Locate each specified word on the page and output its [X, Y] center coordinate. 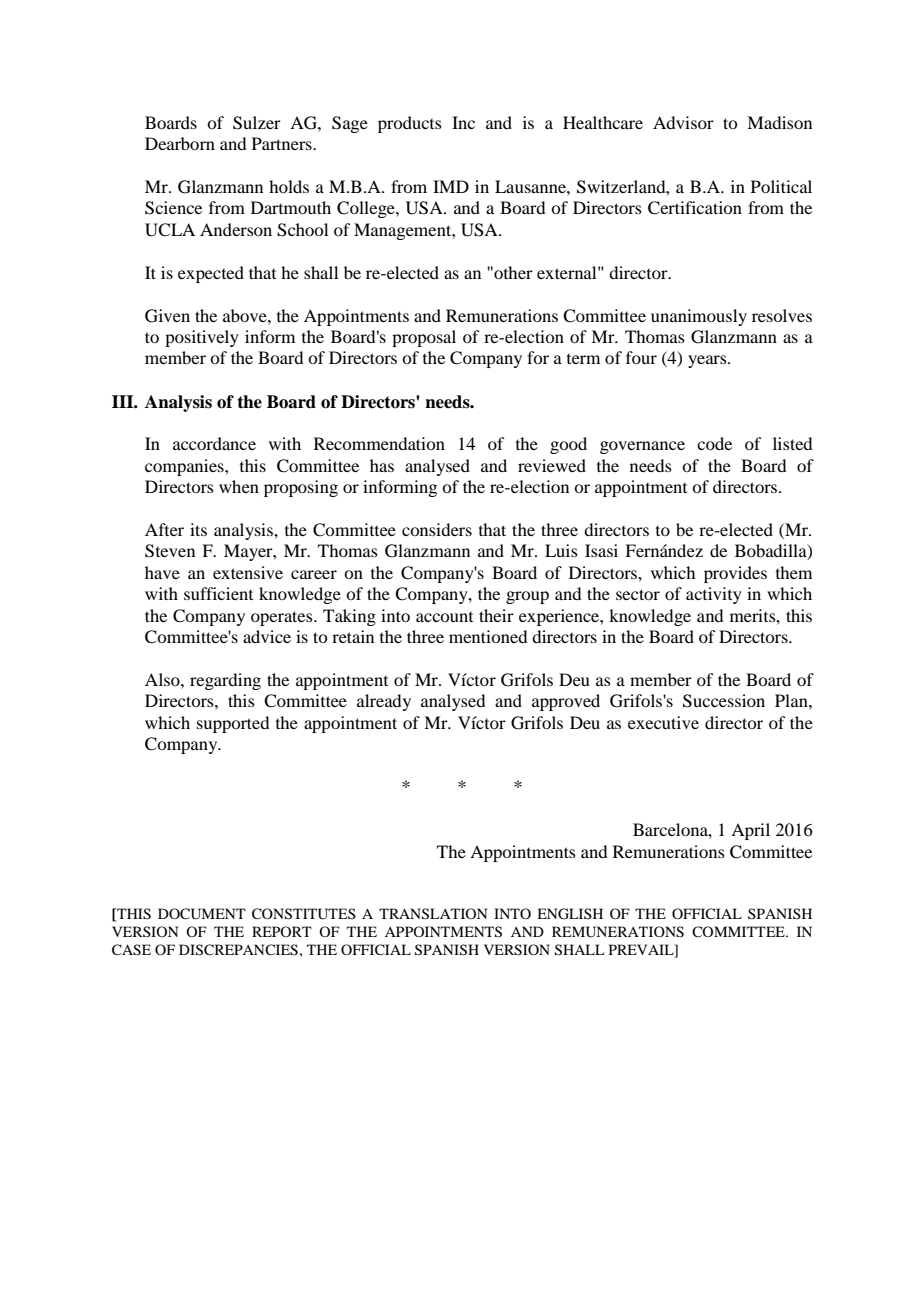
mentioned [488, 636]
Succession [724, 701]
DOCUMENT [202, 914]
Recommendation [379, 443]
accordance [214, 443]
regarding [225, 681]
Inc [463, 122]
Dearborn [180, 143]
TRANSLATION [433, 914]
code [714, 443]
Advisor [683, 122]
